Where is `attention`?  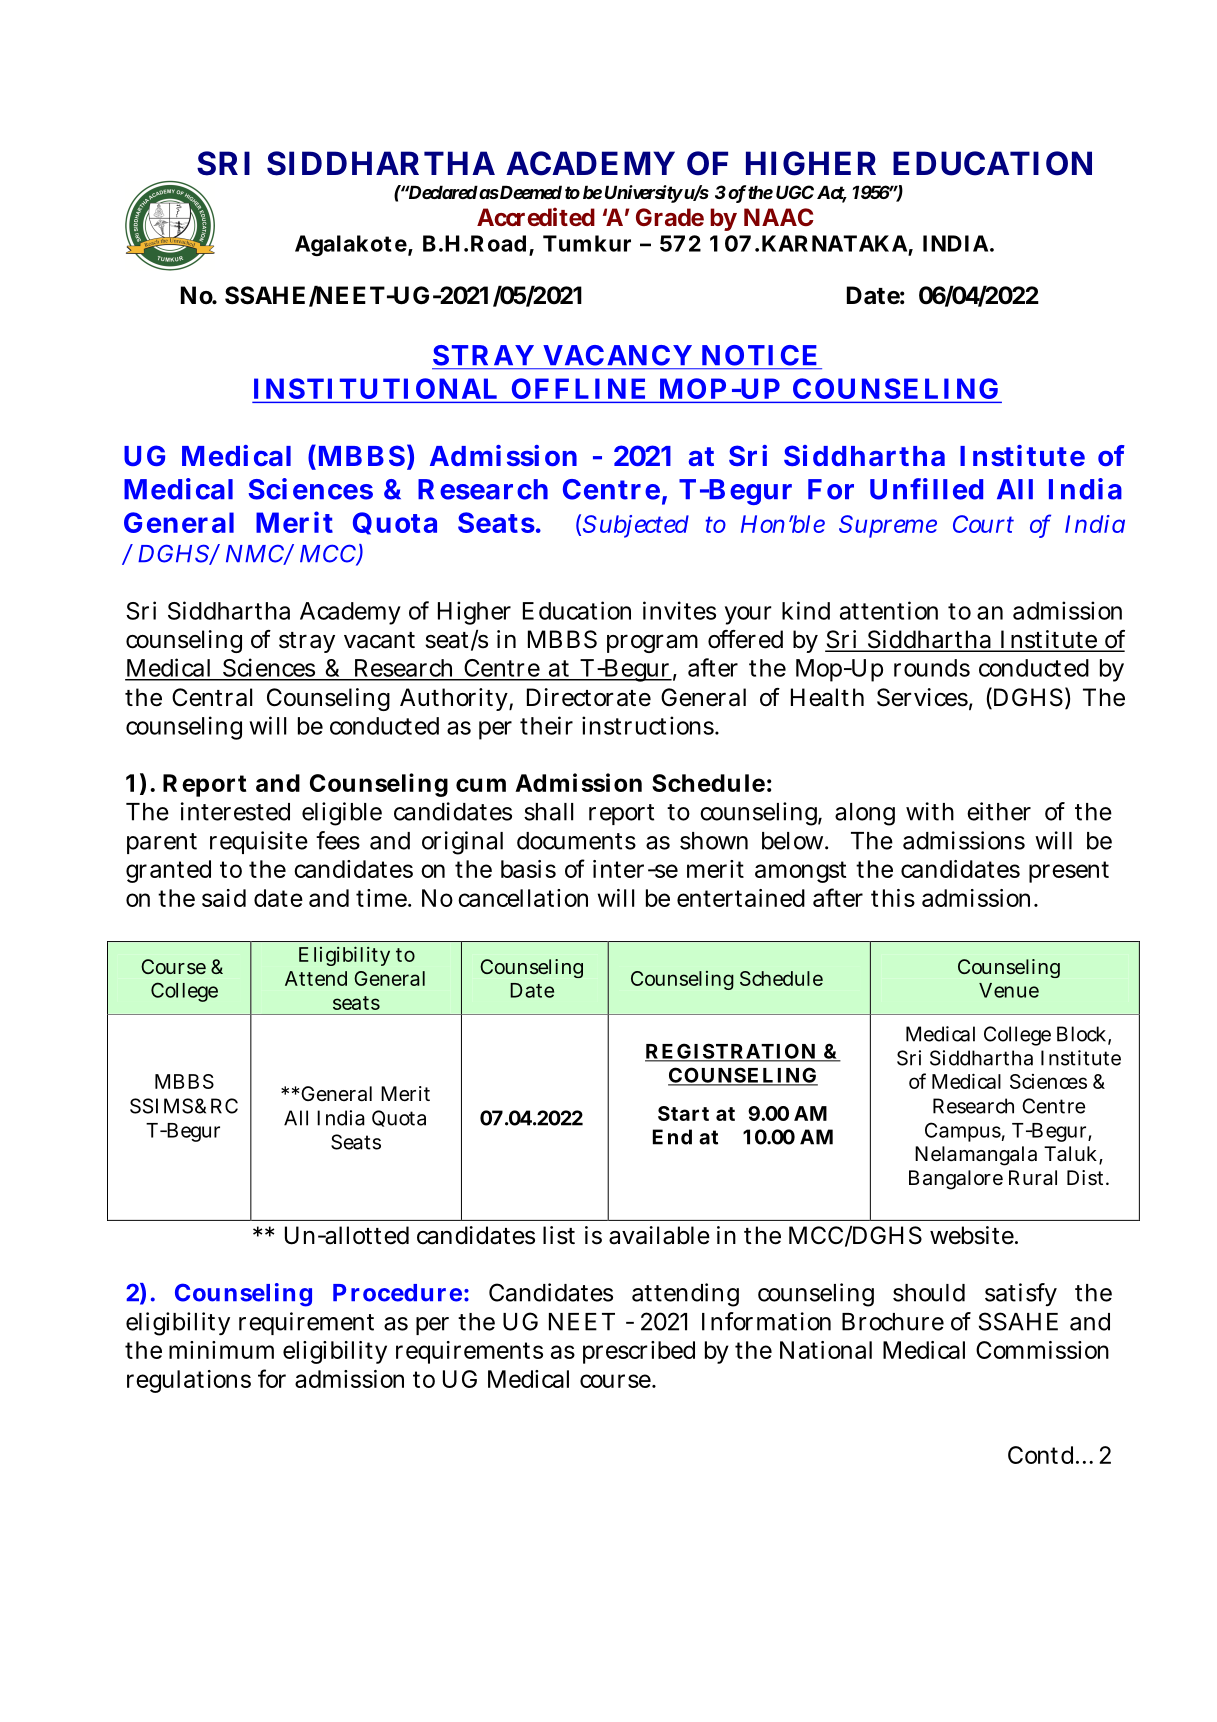 attention is located at coordinates (889, 610).
